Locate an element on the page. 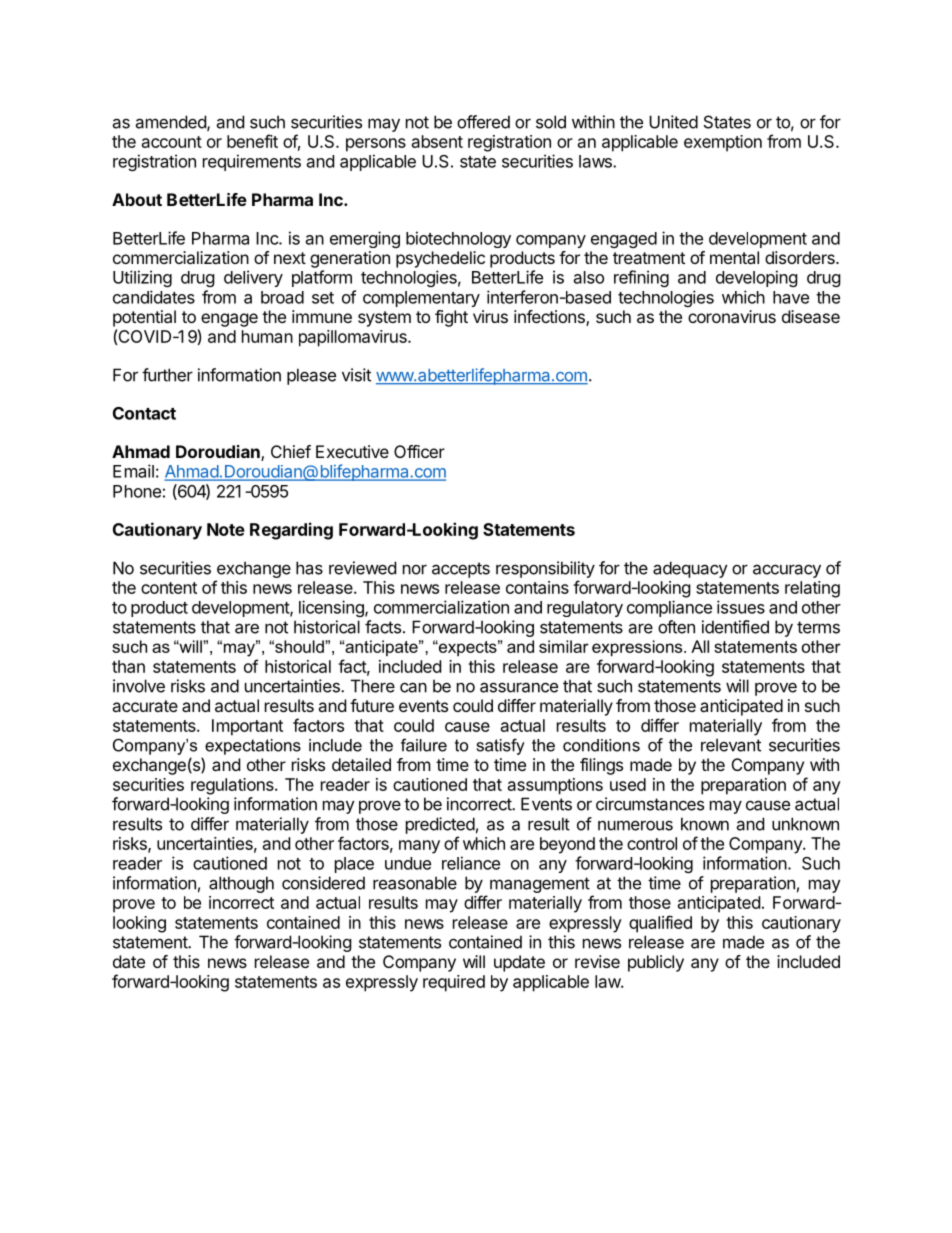 This document has width=952, height=1233. adequacy is located at coordinates (690, 569).
